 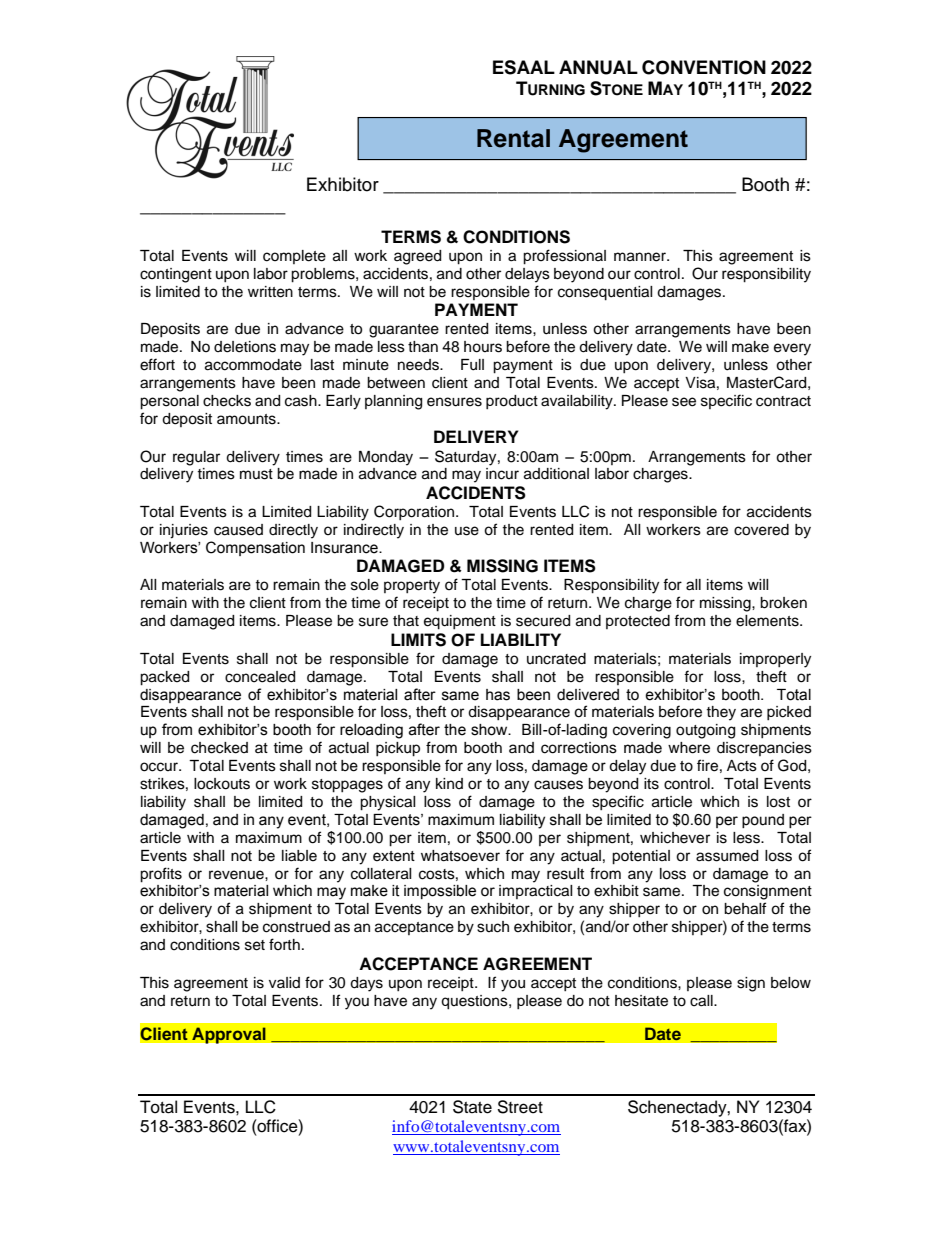 I want to click on Compensation, so click(x=255, y=548).
